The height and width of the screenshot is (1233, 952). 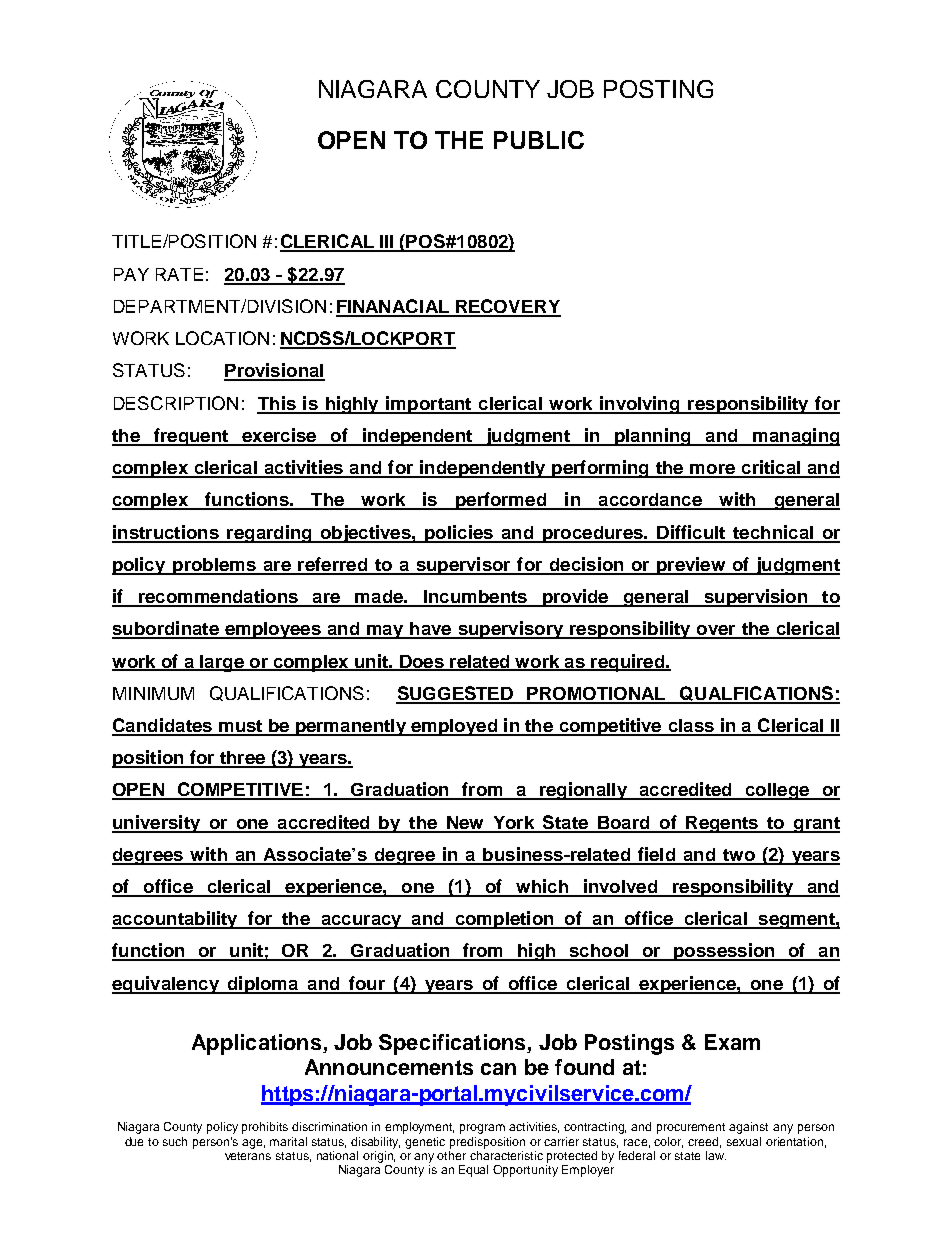 What do you see at coordinates (429, 405) in the screenshot?
I see `important` at bounding box center [429, 405].
